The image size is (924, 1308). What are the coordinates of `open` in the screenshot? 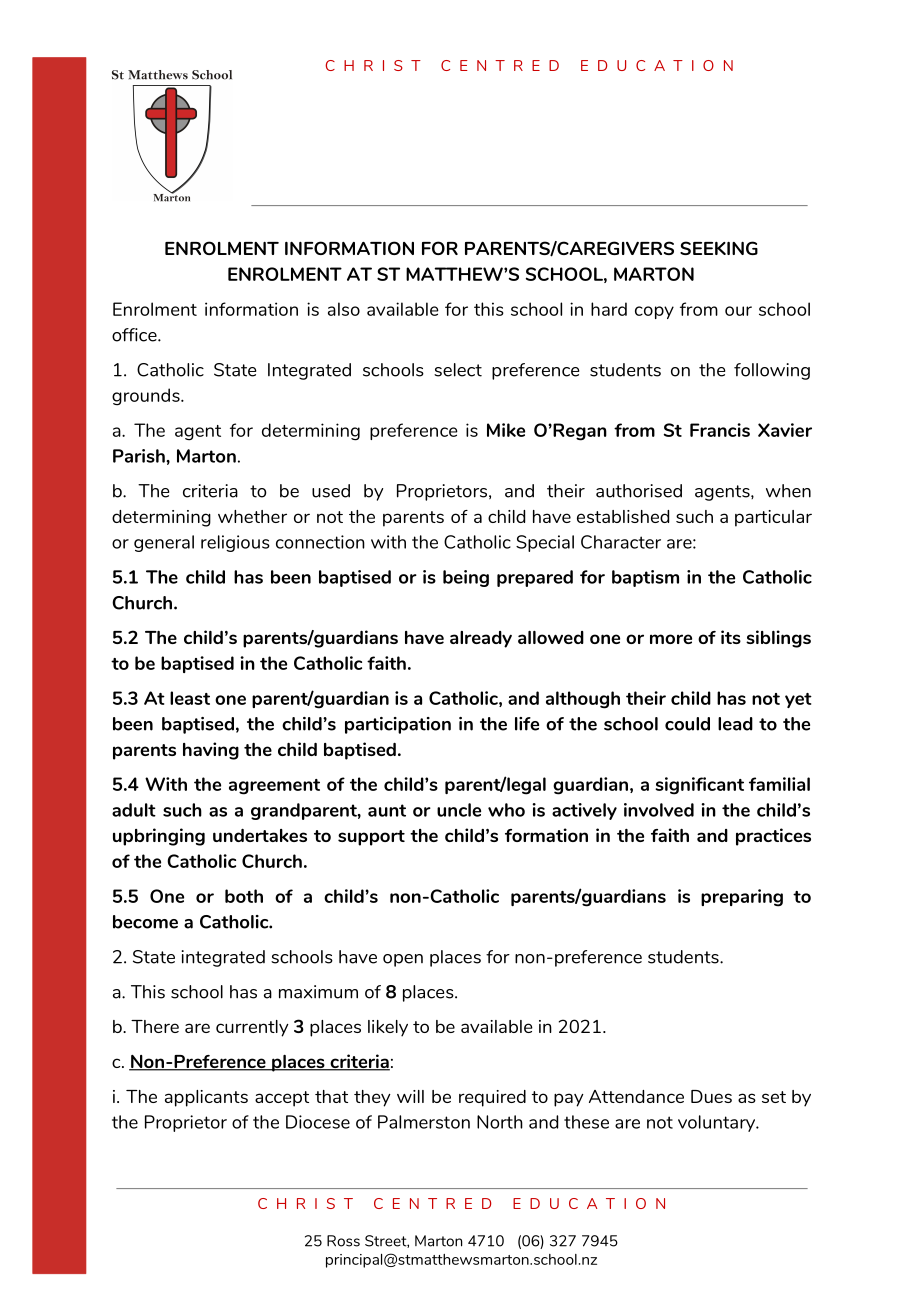 It's located at (403, 960).
